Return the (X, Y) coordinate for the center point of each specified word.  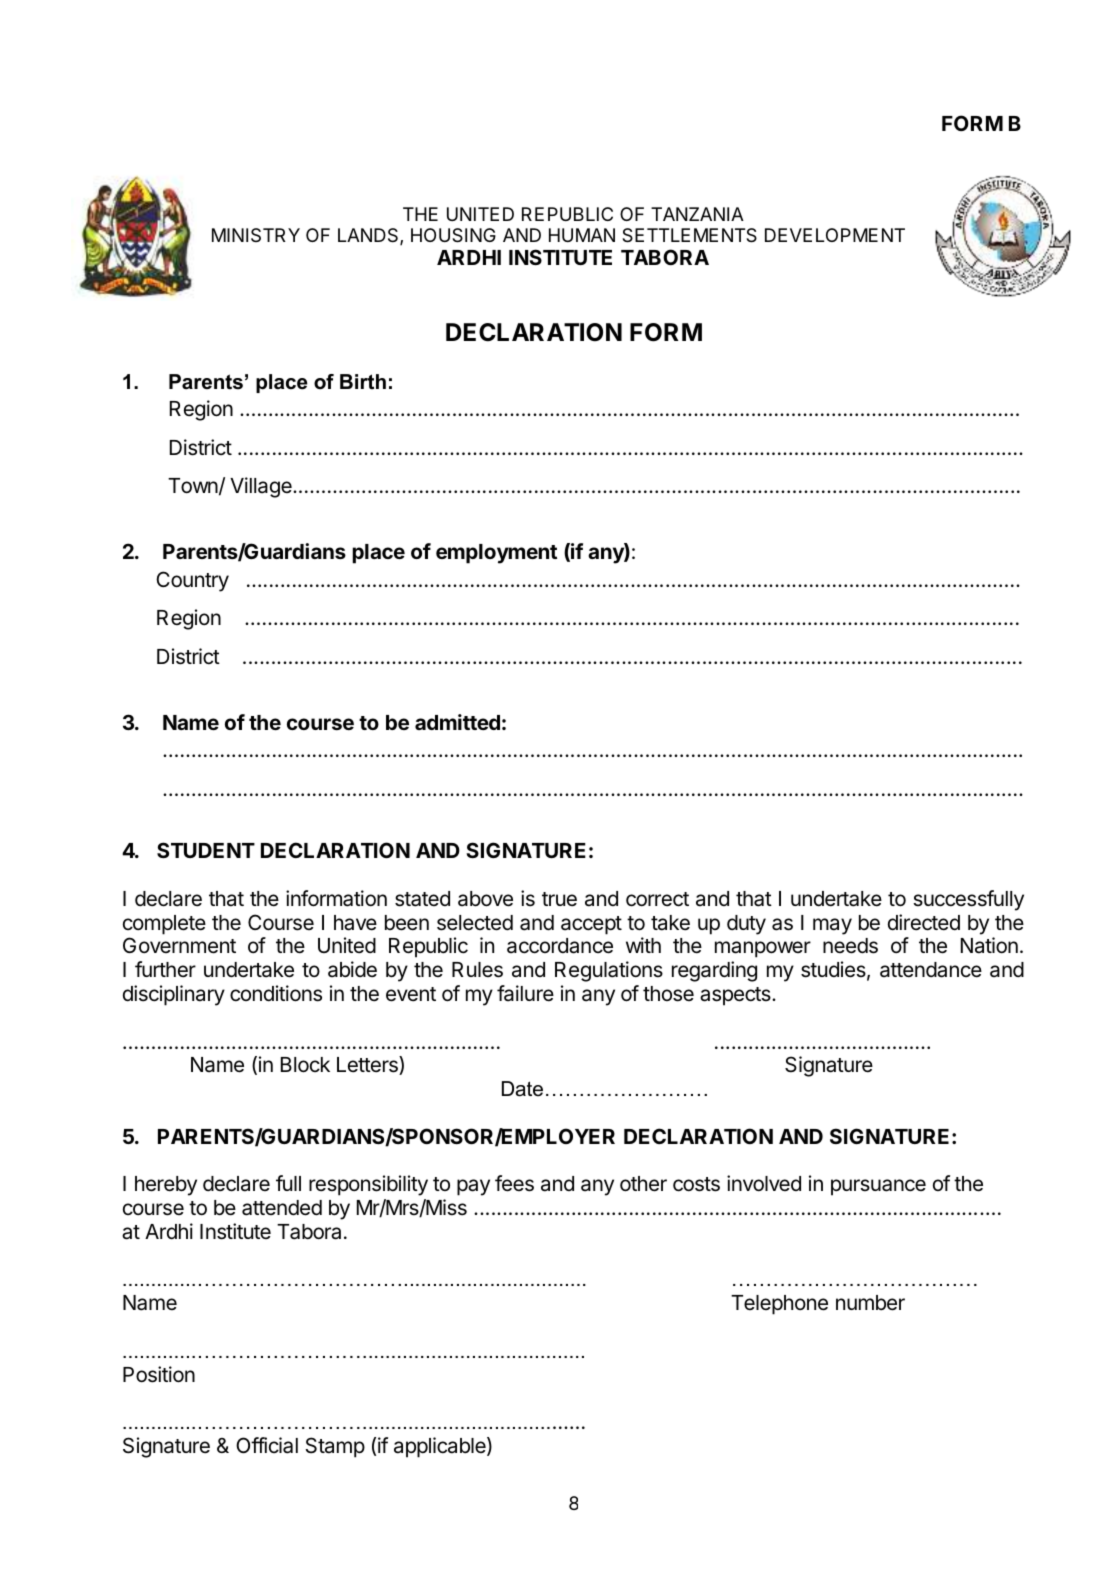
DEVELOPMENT (835, 235)
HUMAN (582, 235)
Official (267, 1445)
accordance (560, 946)
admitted (457, 722)
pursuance (878, 1187)
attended (282, 1208)
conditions (276, 993)
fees (514, 1183)
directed (924, 922)
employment (496, 554)
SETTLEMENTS (689, 235)
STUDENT (206, 850)
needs (850, 946)
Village (262, 487)
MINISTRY (256, 235)
